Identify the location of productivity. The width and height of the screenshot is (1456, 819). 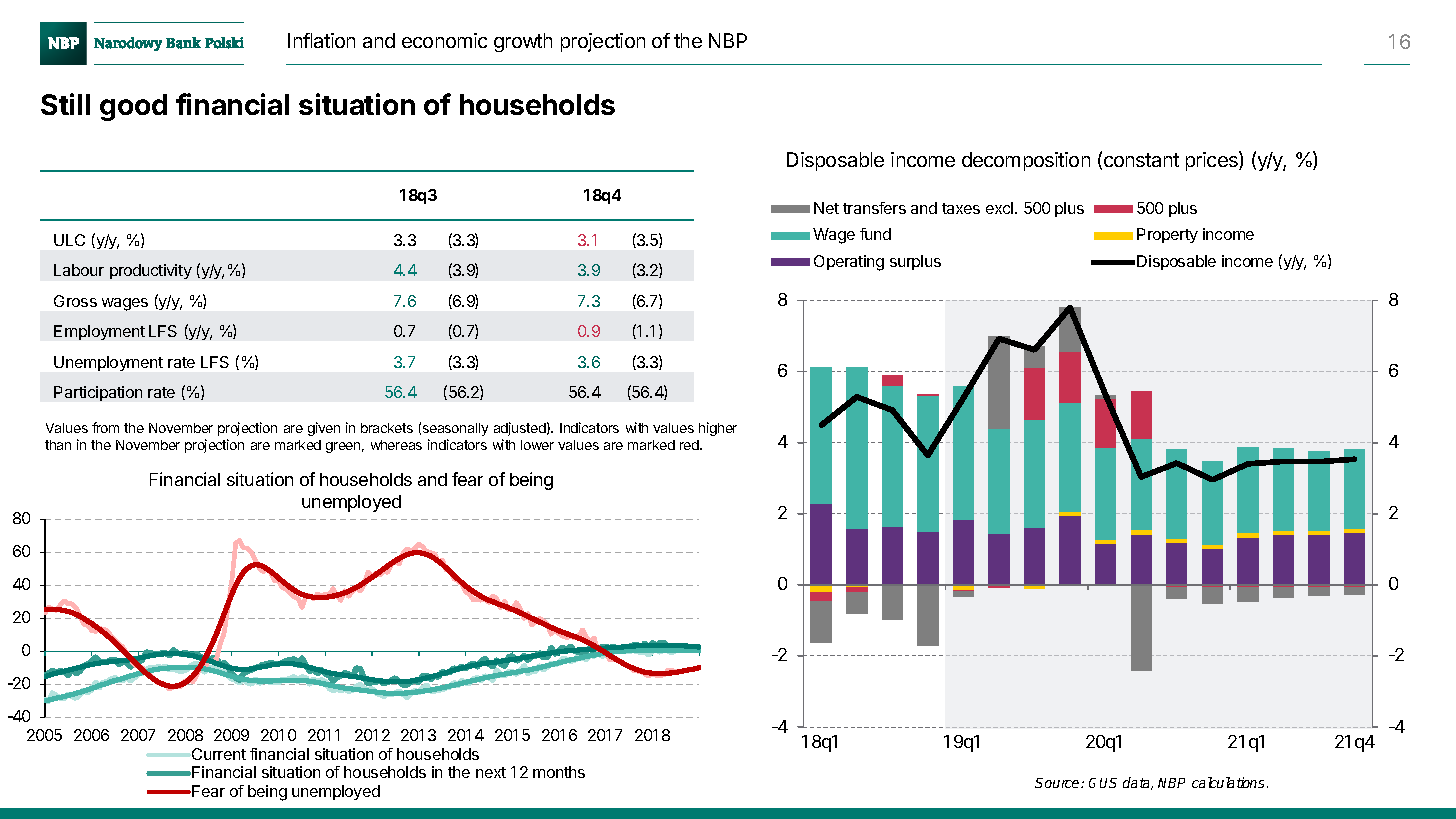
(151, 271).
